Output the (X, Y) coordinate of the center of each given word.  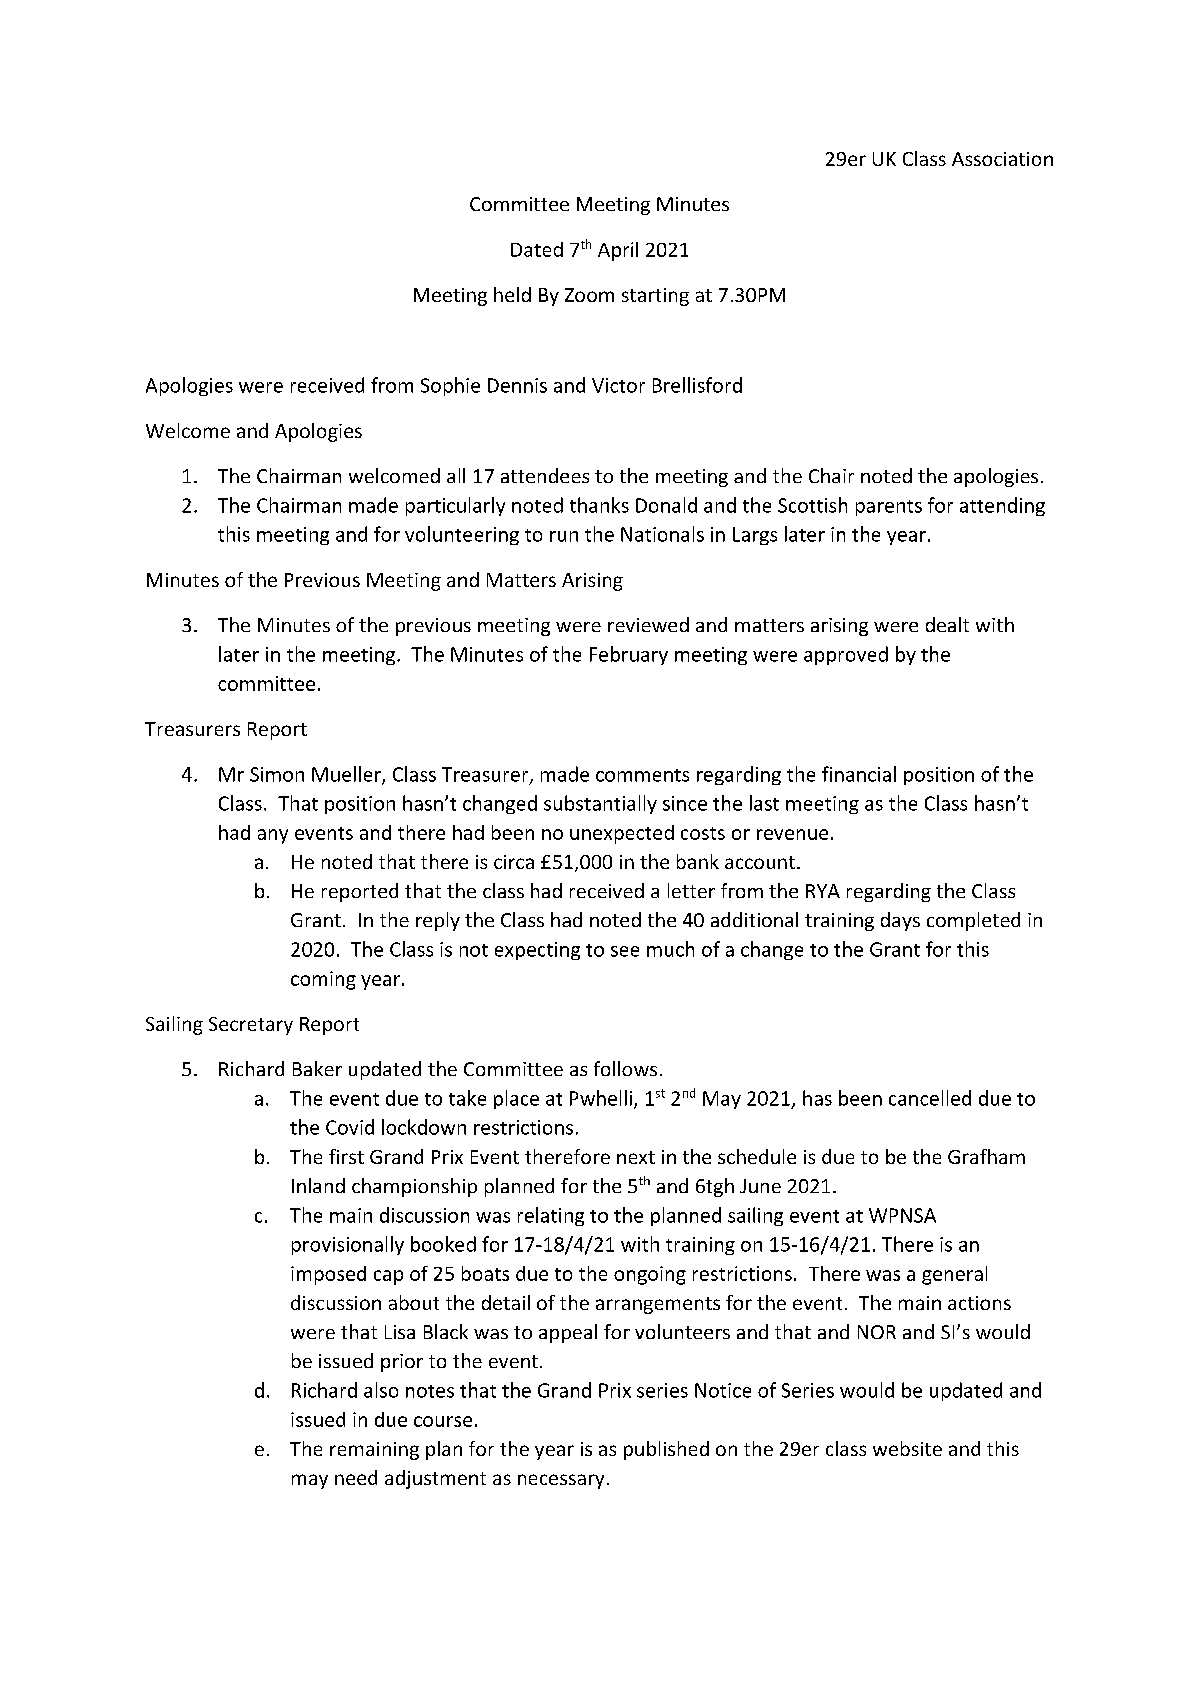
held (512, 294)
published (666, 1450)
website (907, 1448)
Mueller (347, 775)
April (618, 251)
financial (859, 774)
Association (1002, 159)
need (356, 1477)
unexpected (622, 834)
